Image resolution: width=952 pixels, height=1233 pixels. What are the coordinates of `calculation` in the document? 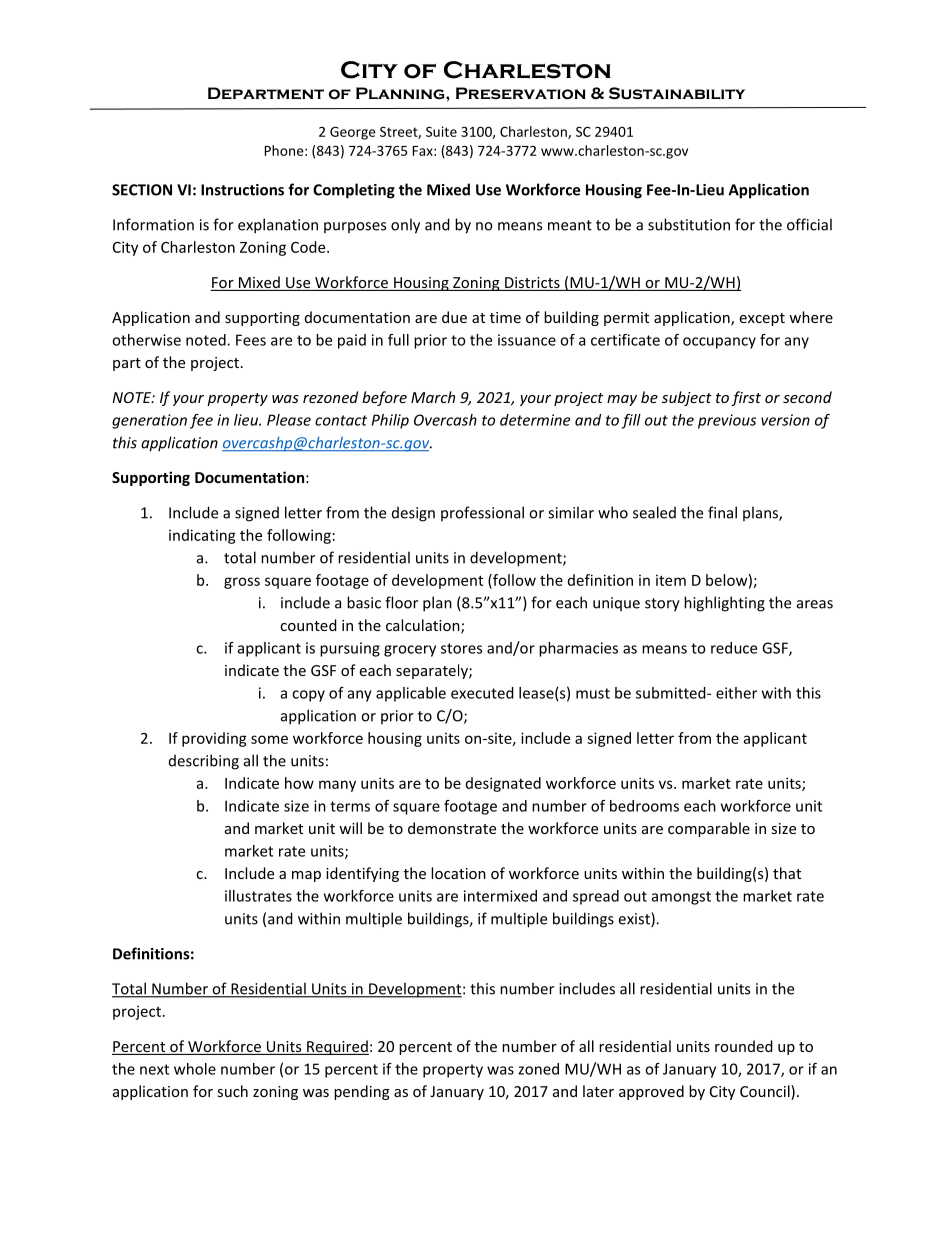 It's located at (424, 626).
